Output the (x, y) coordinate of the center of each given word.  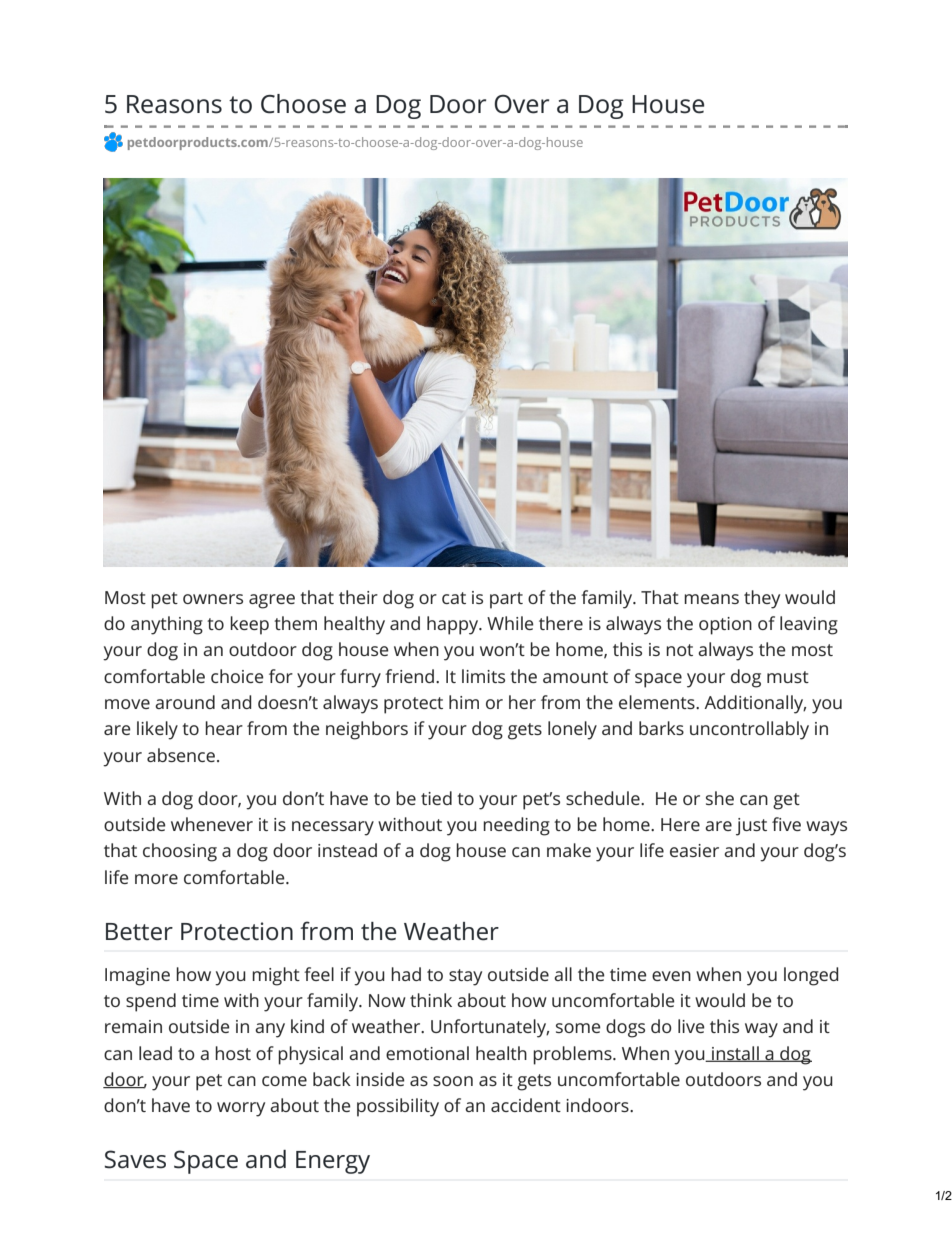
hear (224, 728)
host (233, 1053)
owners (213, 599)
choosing (180, 852)
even (671, 976)
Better (139, 932)
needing (516, 826)
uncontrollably (749, 730)
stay (465, 977)
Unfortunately (490, 1028)
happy (454, 625)
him (464, 702)
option (725, 626)
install (735, 1054)
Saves (135, 1159)
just (751, 827)
